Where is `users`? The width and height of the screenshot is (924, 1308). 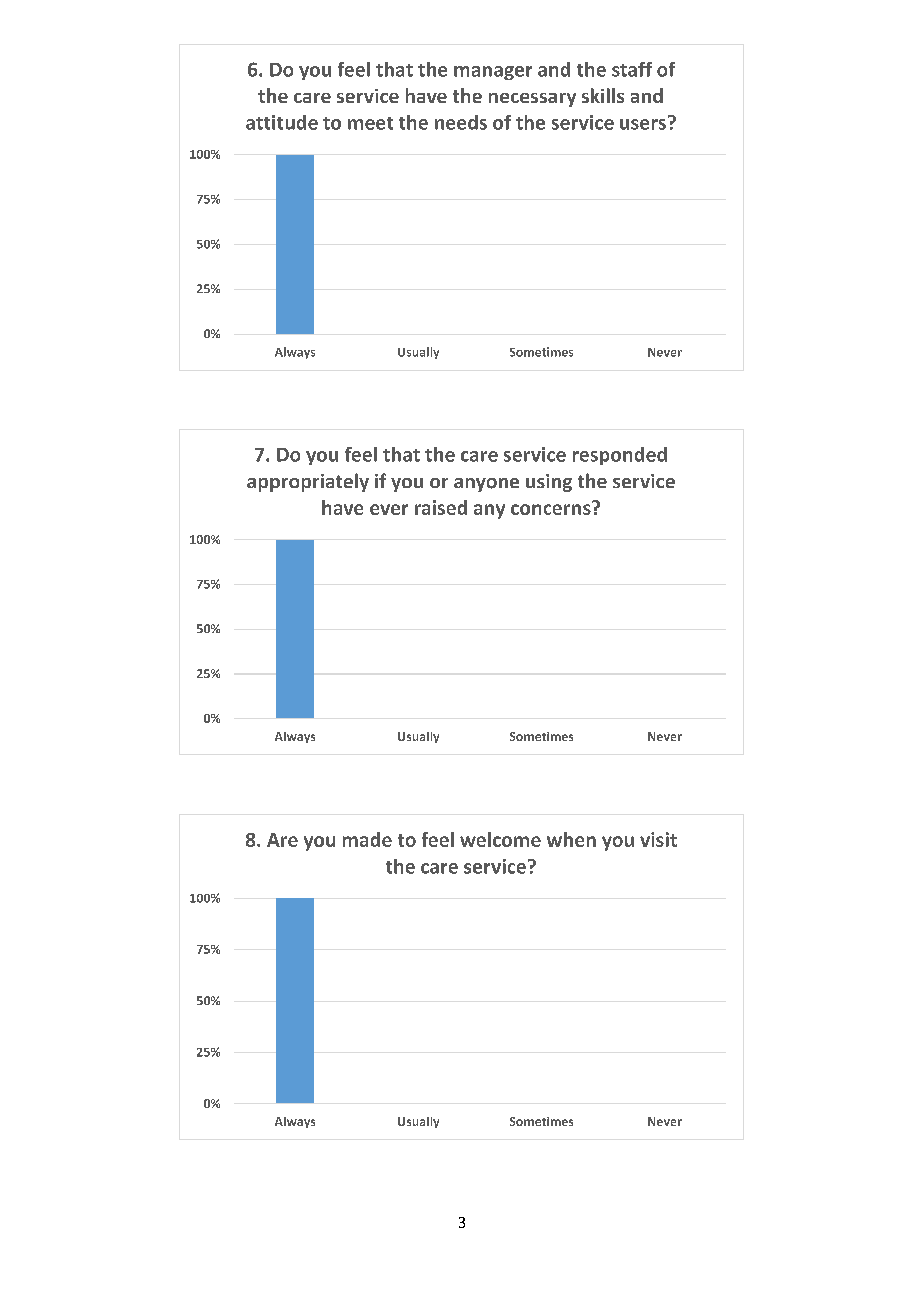 users is located at coordinates (643, 124).
